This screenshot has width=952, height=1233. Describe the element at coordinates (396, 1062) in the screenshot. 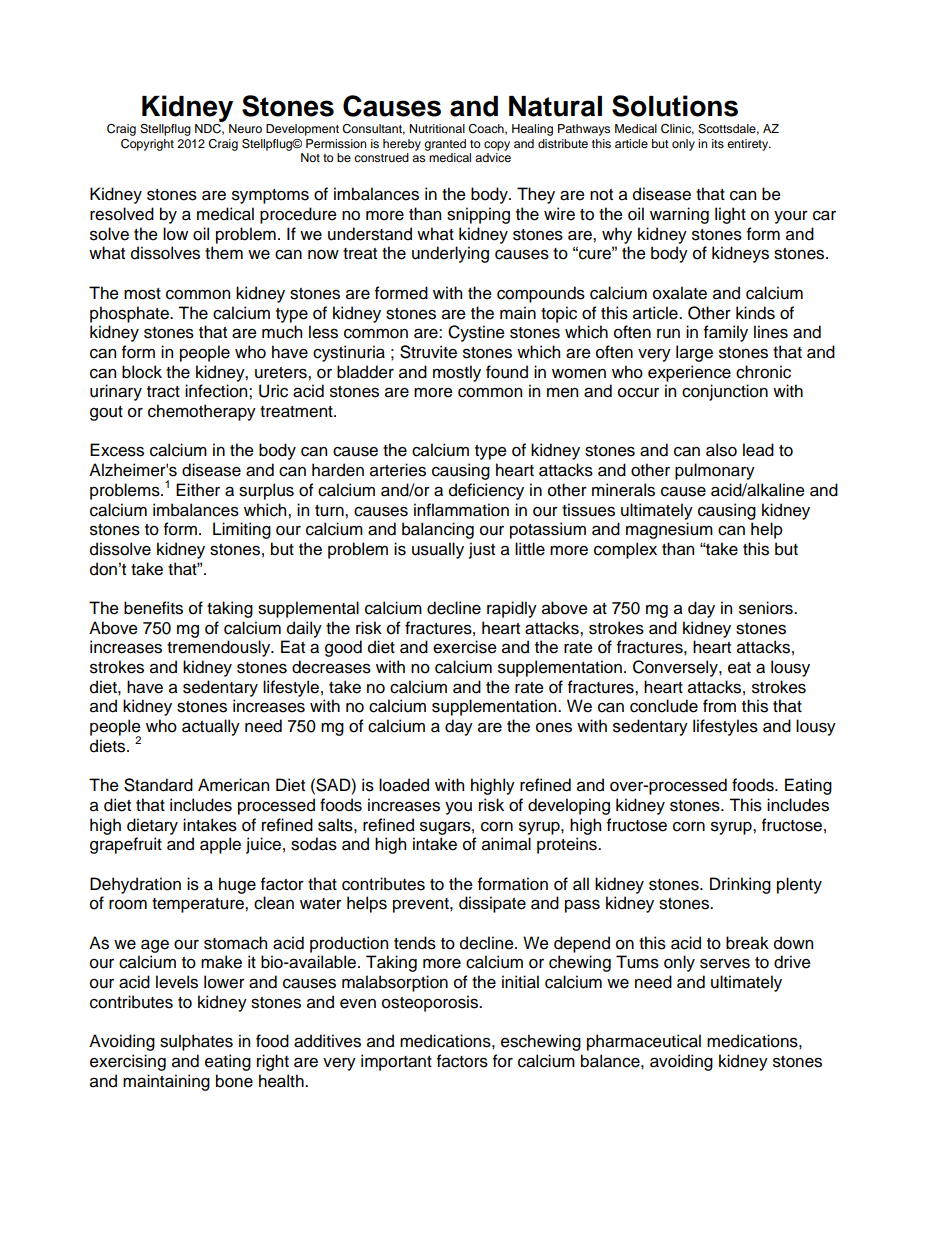

I see `important` at that location.
